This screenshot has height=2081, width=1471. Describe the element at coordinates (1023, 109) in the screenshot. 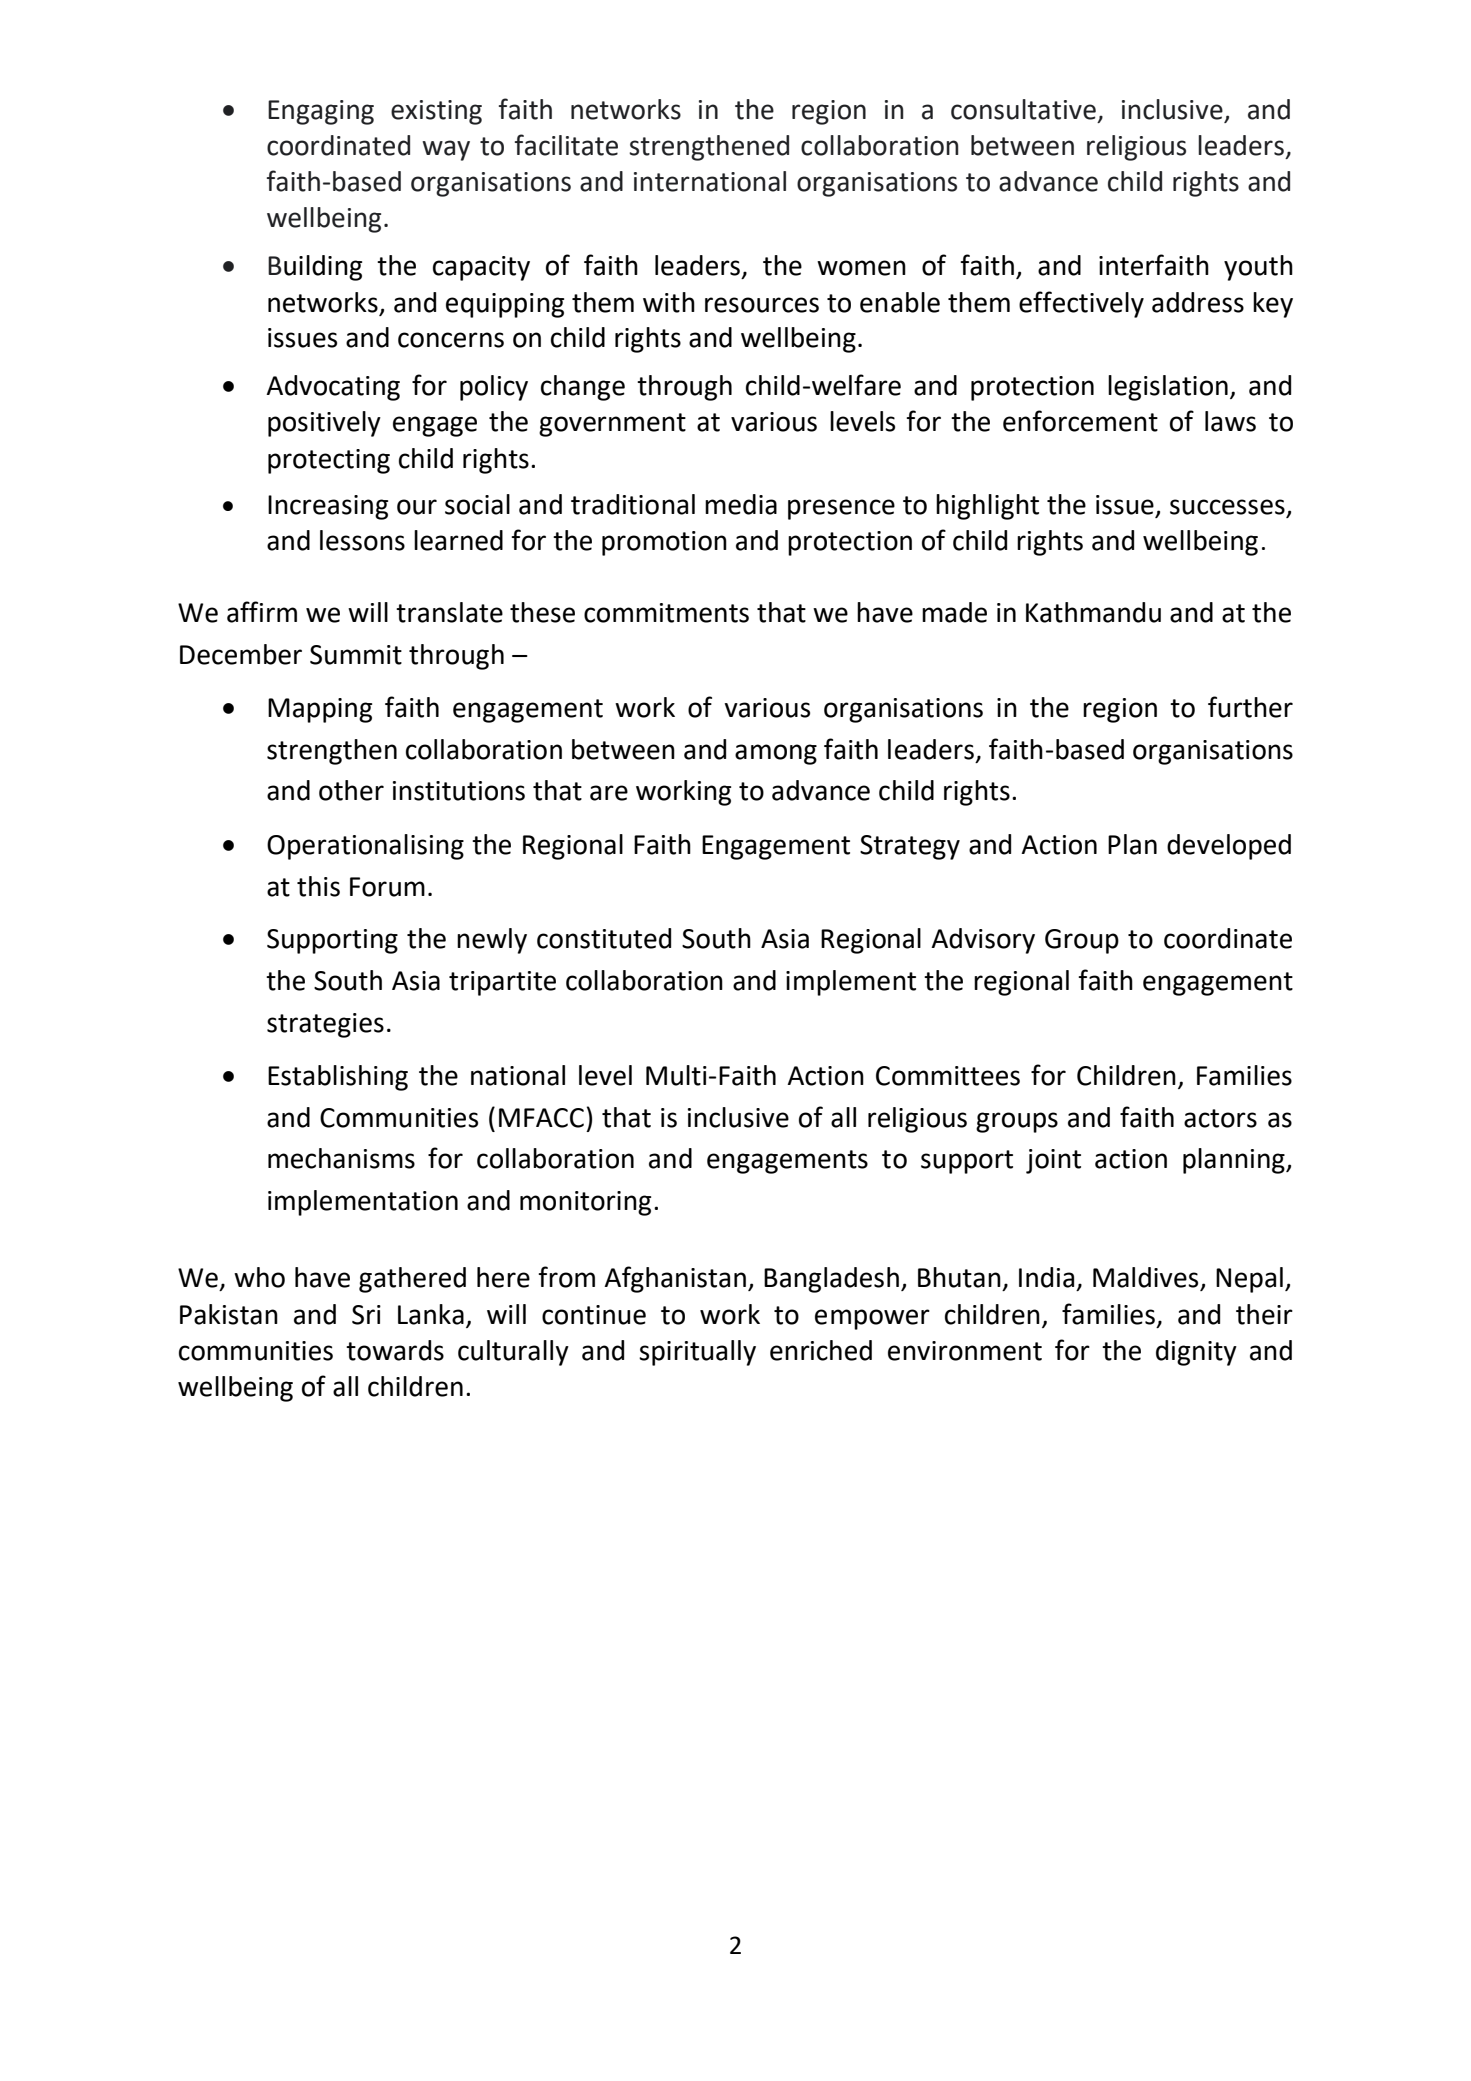

I see `consultative` at that location.
